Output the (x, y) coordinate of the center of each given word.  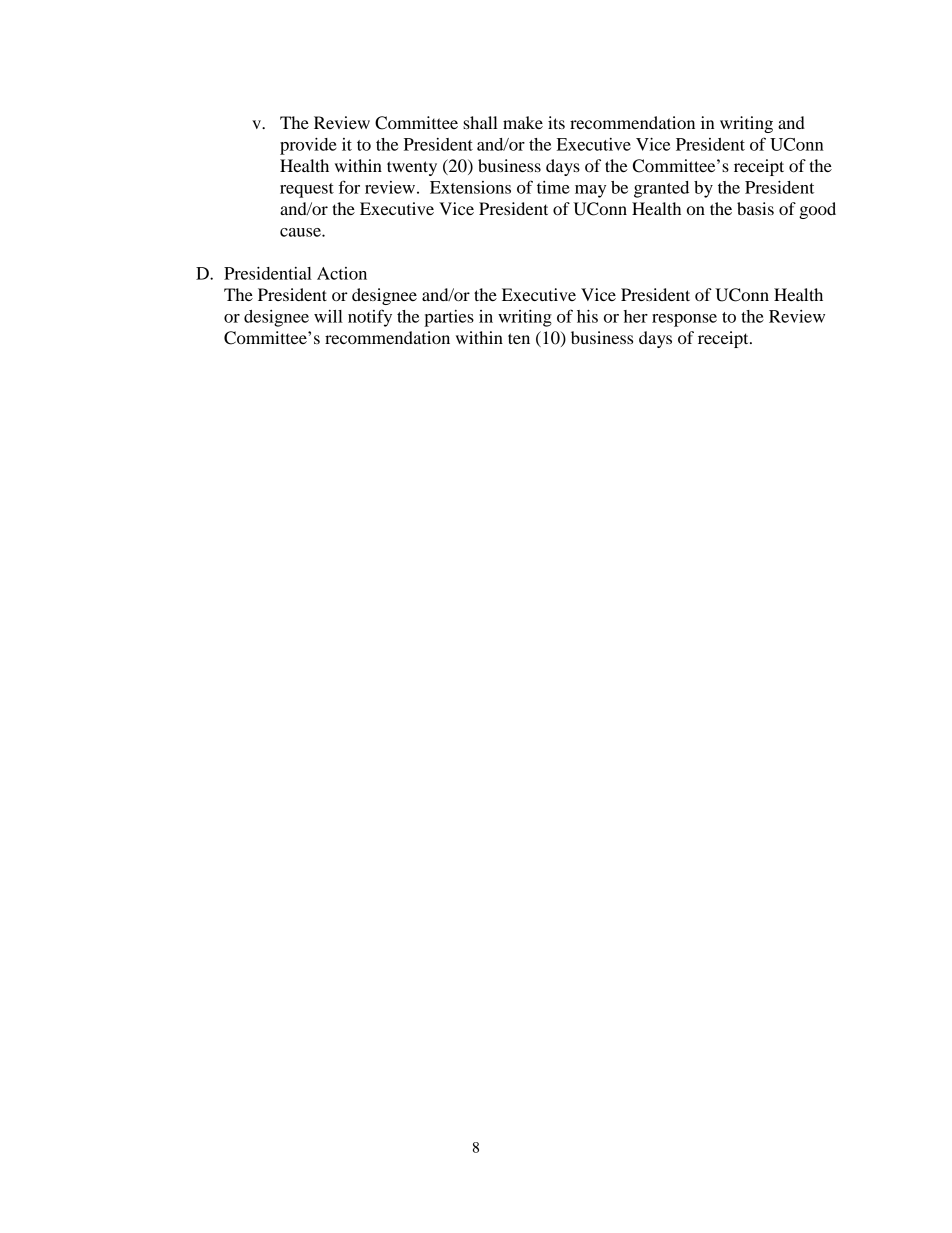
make (523, 122)
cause (301, 232)
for (349, 187)
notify (370, 318)
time (553, 187)
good (817, 210)
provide (308, 146)
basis (755, 208)
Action (342, 273)
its (556, 122)
